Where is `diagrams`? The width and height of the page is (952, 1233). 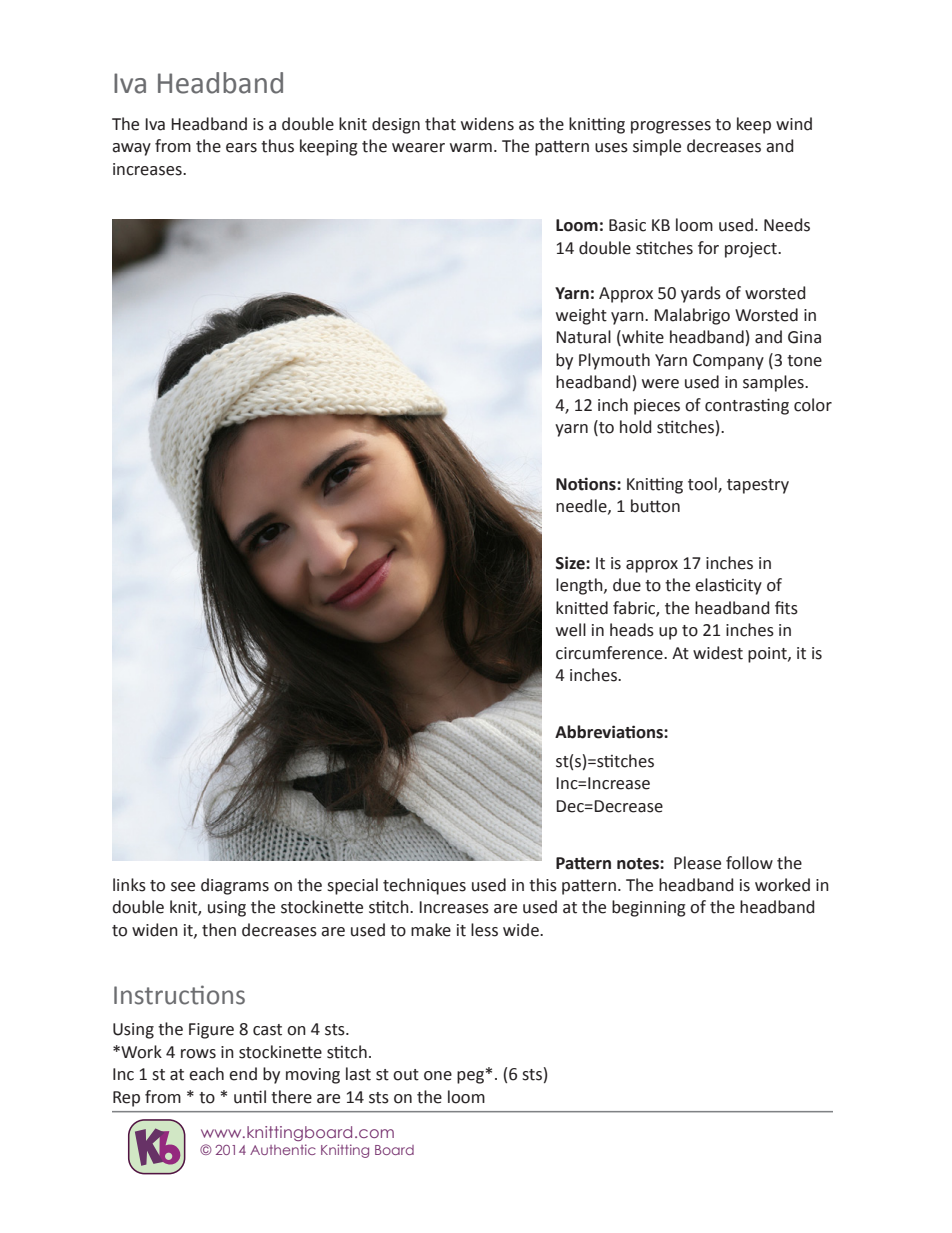
diagrams is located at coordinates (235, 886).
